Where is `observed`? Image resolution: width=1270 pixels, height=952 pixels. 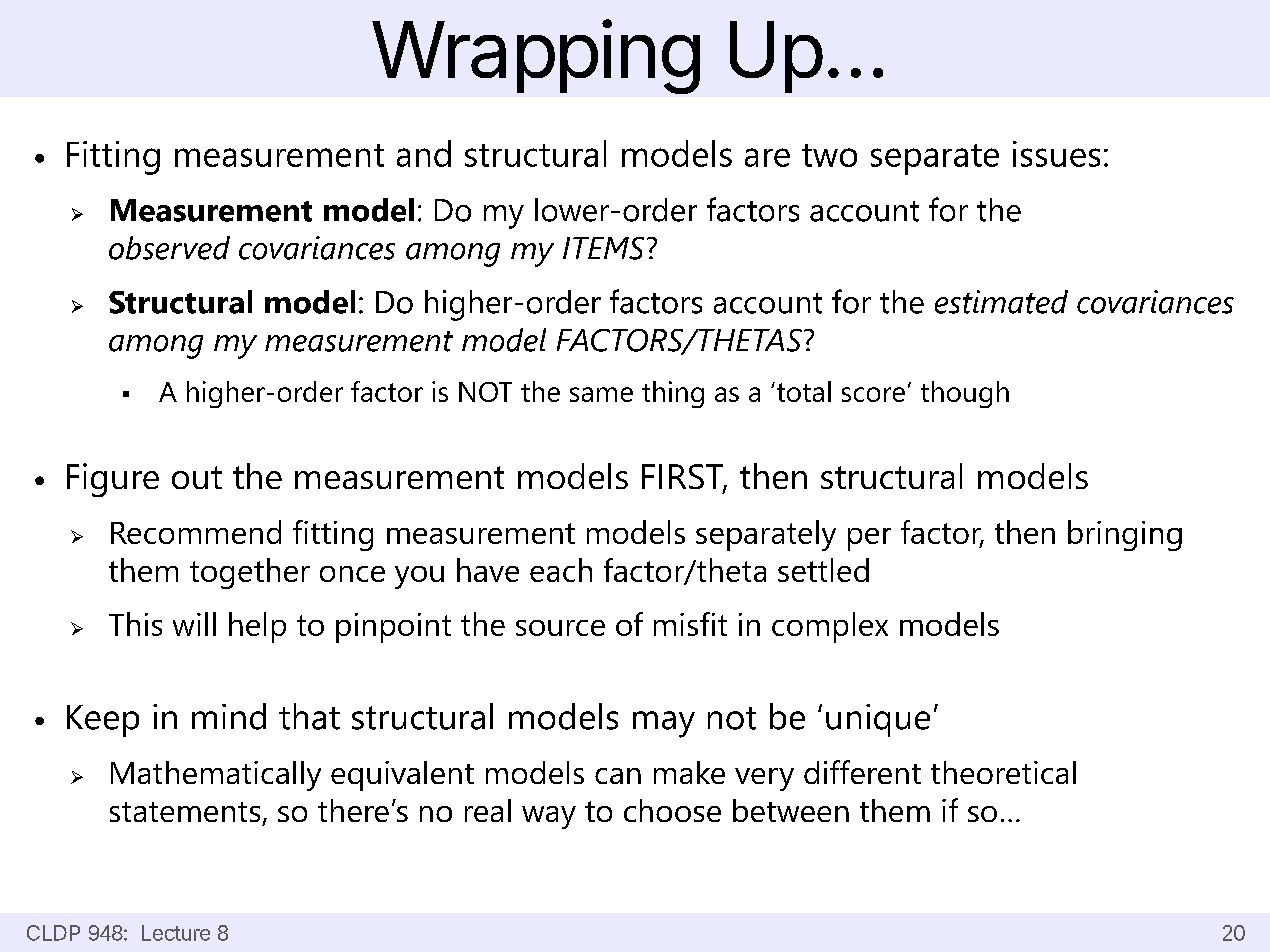 observed is located at coordinates (169, 248).
